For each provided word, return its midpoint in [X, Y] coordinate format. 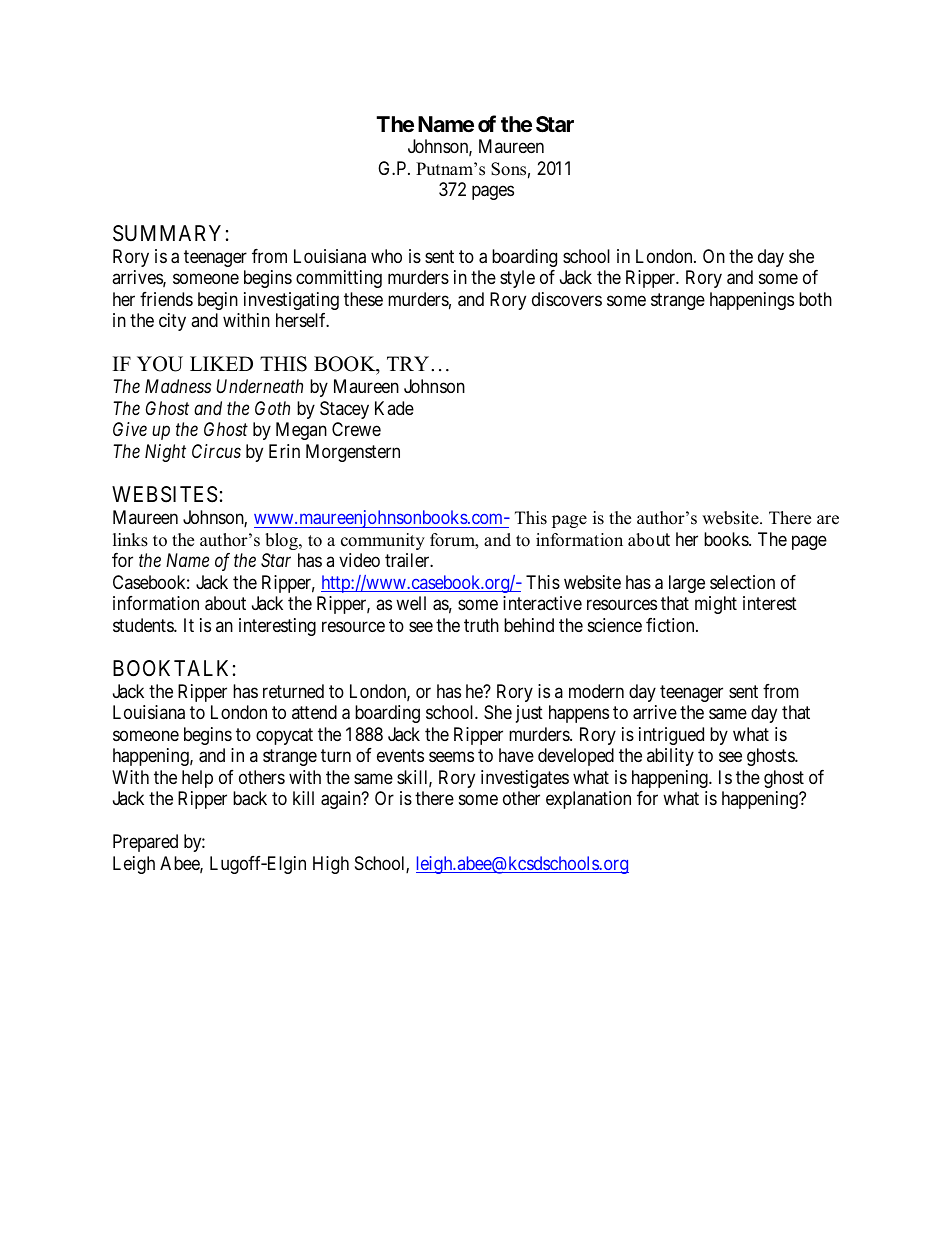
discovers [567, 299]
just [529, 714]
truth [481, 625]
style [517, 279]
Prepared [145, 843]
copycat [284, 736]
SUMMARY [167, 233]
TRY [409, 363]
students [144, 625]
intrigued [671, 736]
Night [165, 453]
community [383, 541]
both [815, 299]
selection [742, 582]
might [716, 605]
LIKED [221, 363]
